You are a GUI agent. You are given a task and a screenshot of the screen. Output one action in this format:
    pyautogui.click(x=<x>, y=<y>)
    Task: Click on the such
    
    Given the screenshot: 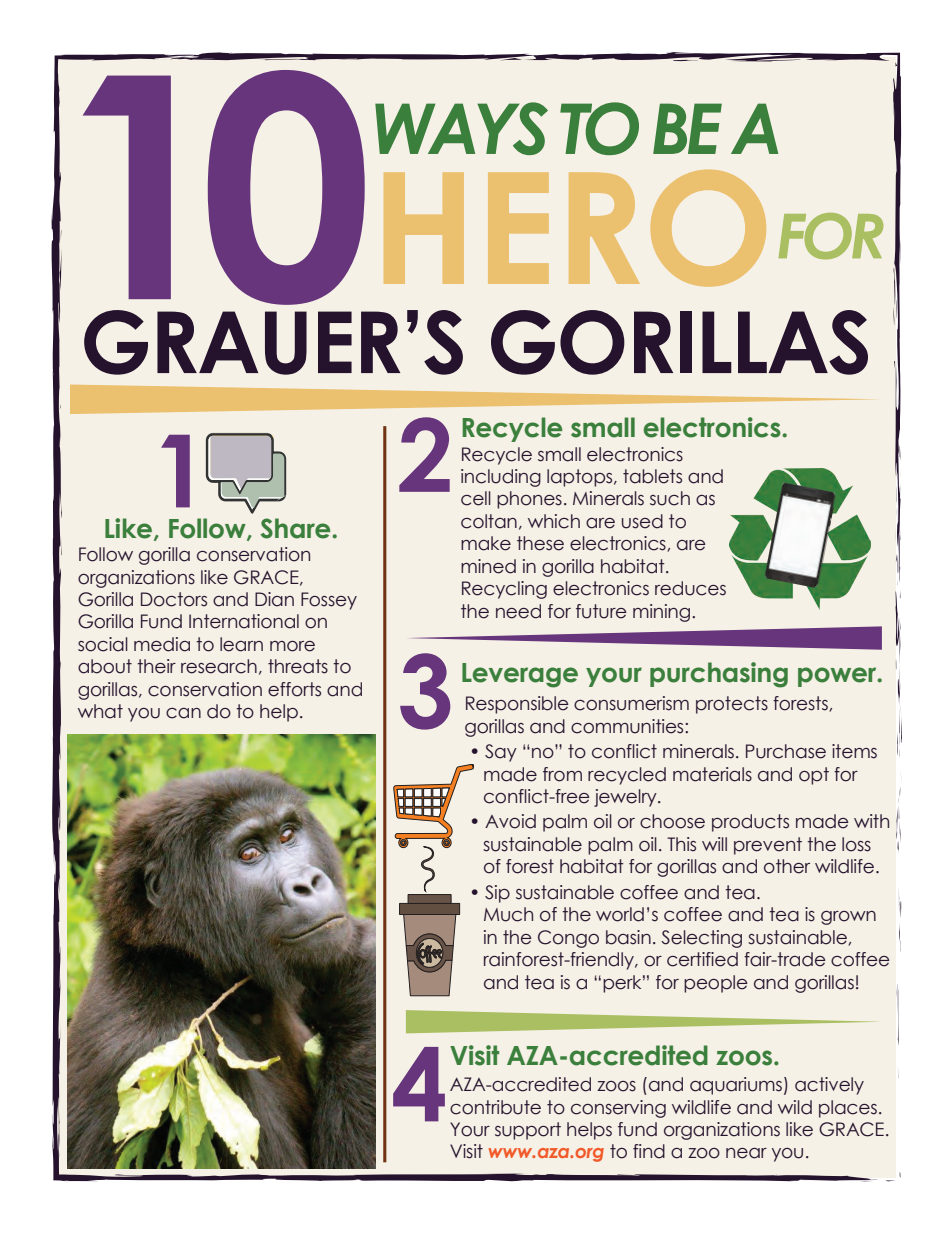 What is the action you would take?
    pyautogui.click(x=670, y=498)
